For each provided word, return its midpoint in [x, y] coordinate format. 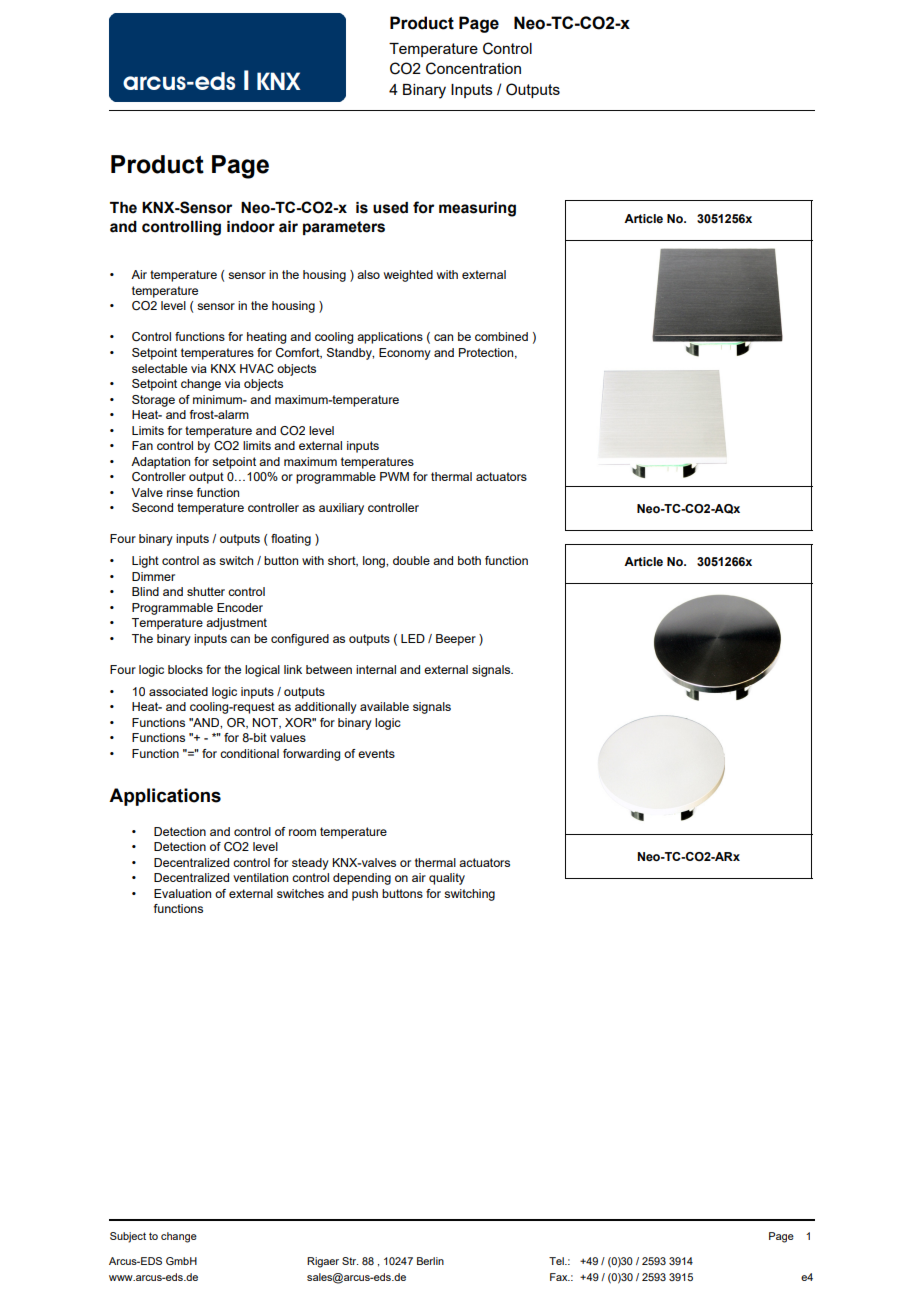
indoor [251, 227]
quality [447, 879]
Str [350, 1261]
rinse [180, 492]
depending [362, 879]
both [469, 560]
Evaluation [182, 893]
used [390, 208]
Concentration [473, 68]
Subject [128, 1237]
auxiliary [341, 509]
